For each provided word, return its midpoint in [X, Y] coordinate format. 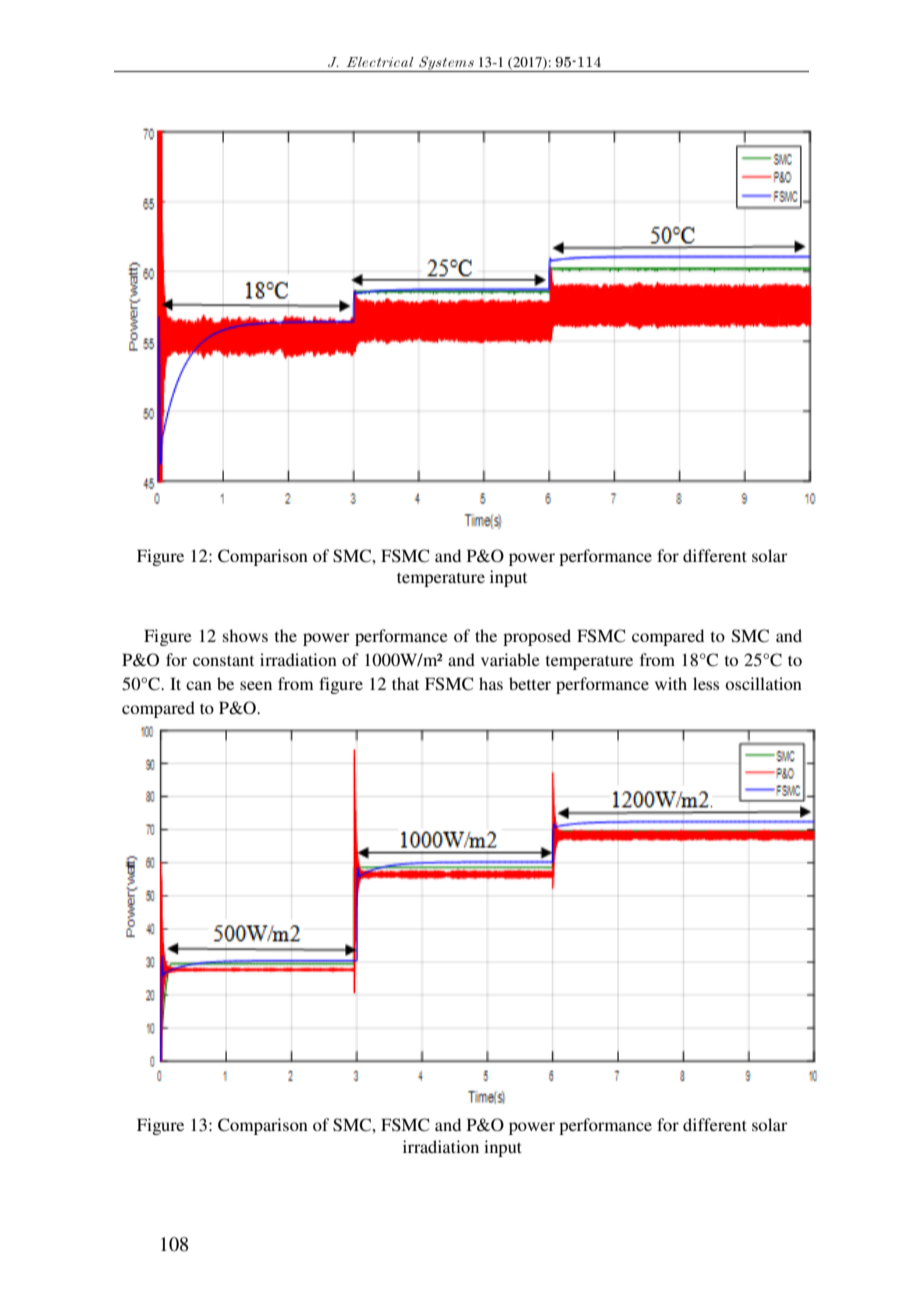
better [530, 683]
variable [510, 659]
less [706, 683]
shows [245, 635]
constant [223, 660]
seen [256, 685]
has [491, 683]
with [671, 683]
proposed [537, 637]
